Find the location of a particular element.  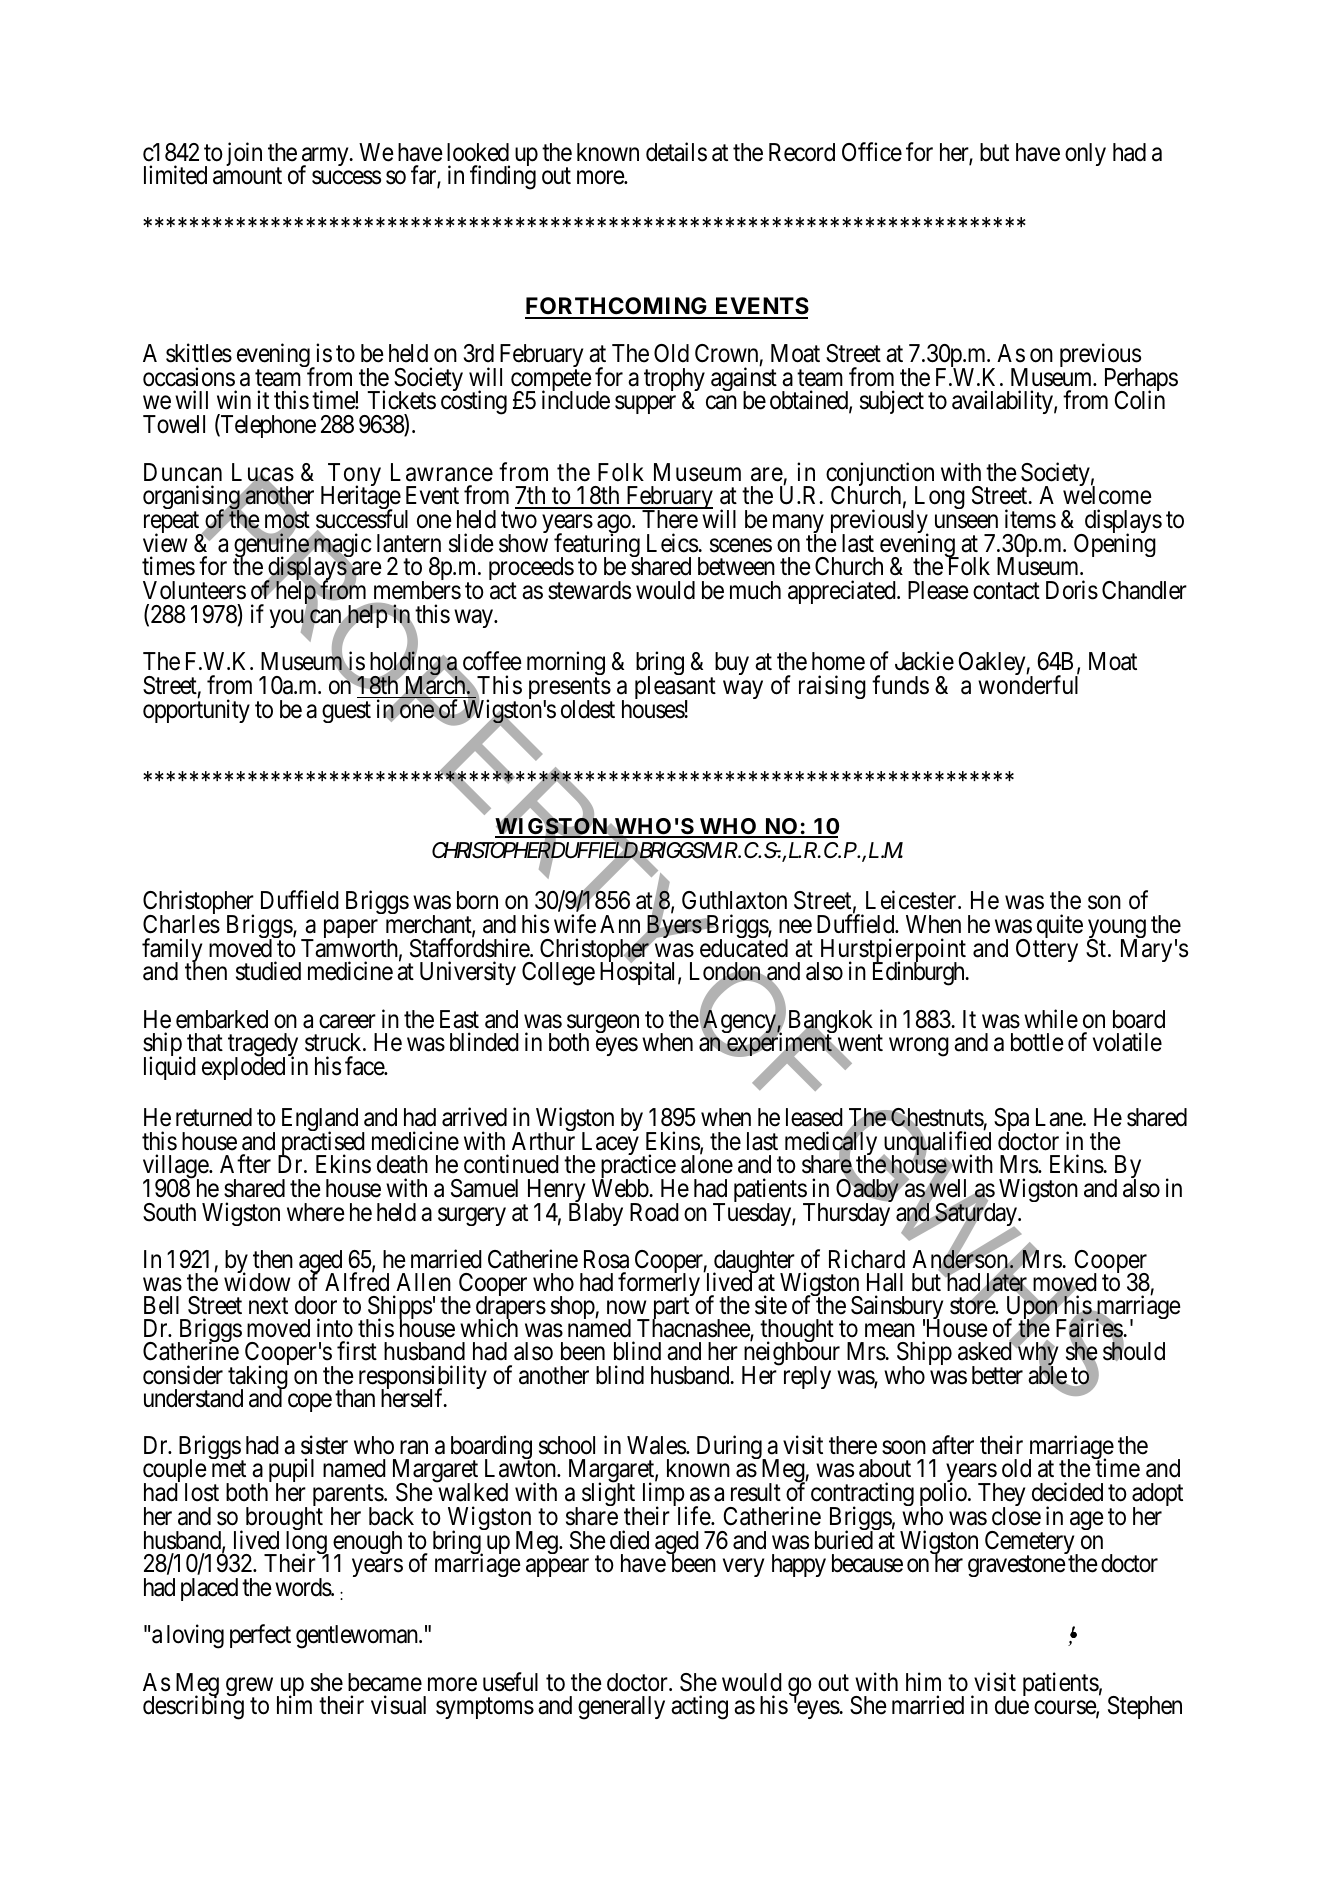

wonderful is located at coordinates (1028, 685).
